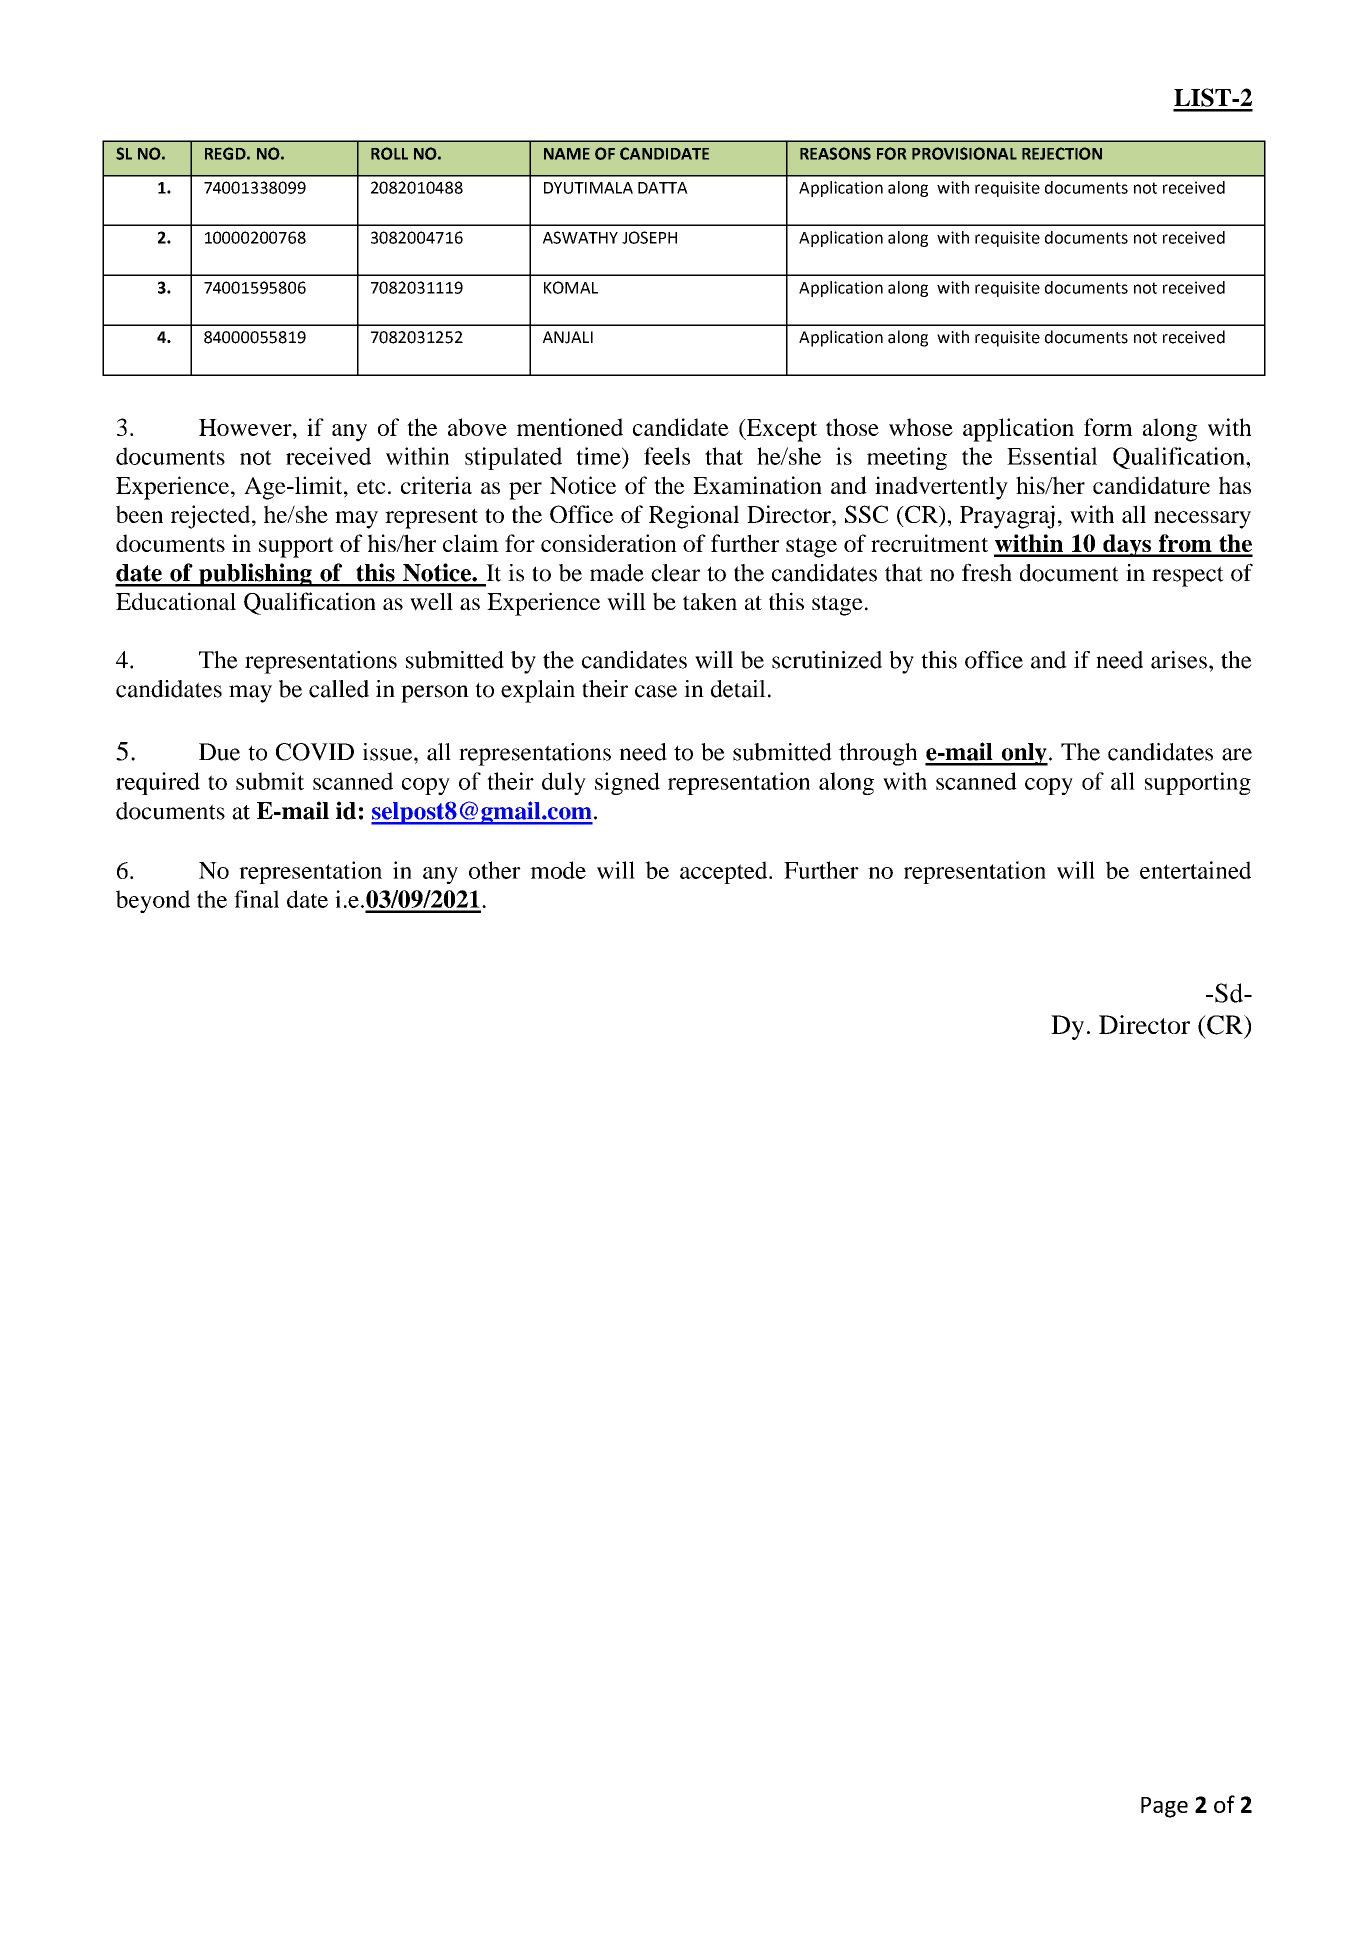 The image size is (1368, 1933). Describe the element at coordinates (389, 153) in the screenshot. I see `ROLL` at that location.
